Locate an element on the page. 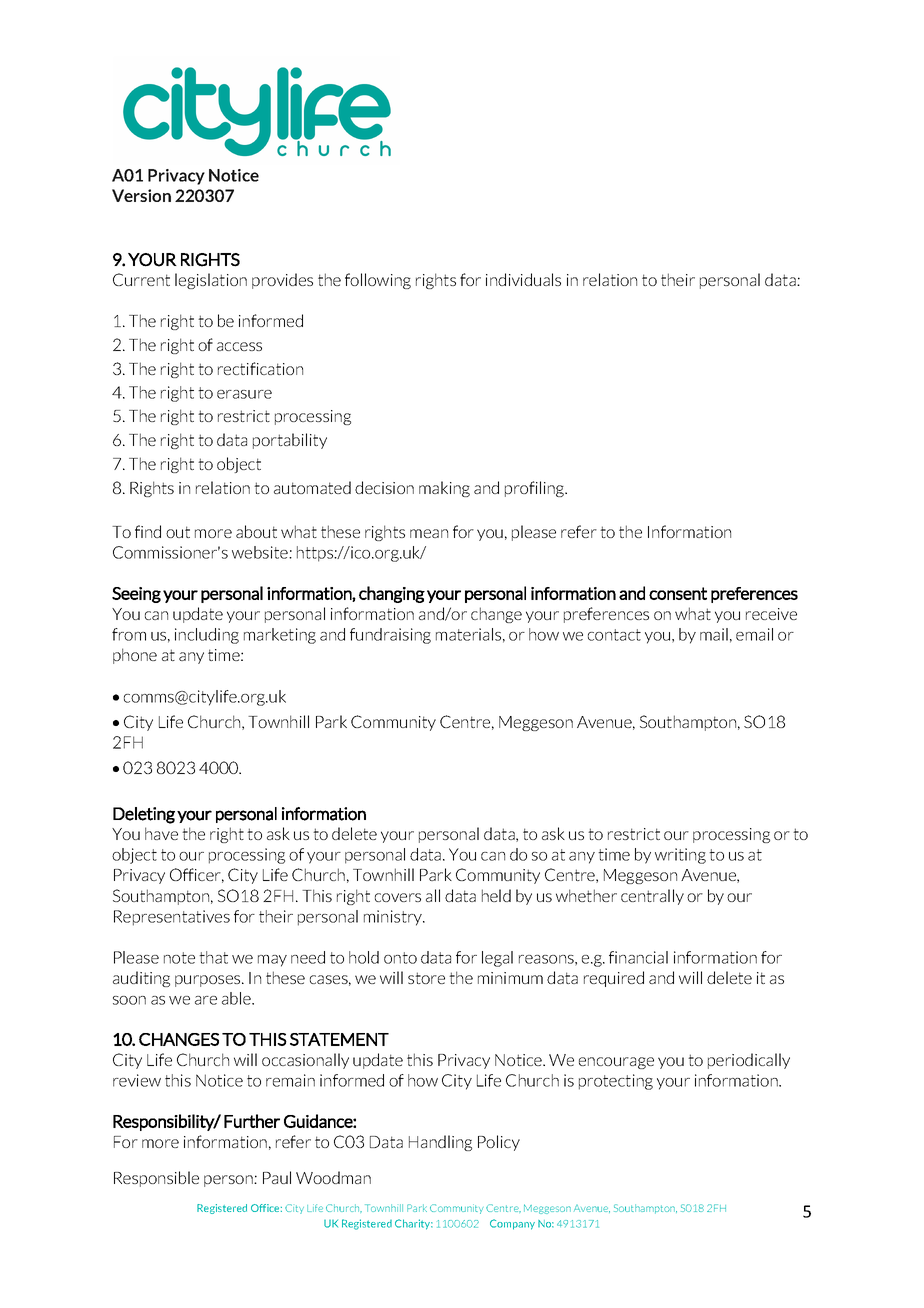  contact is located at coordinates (614, 635).
